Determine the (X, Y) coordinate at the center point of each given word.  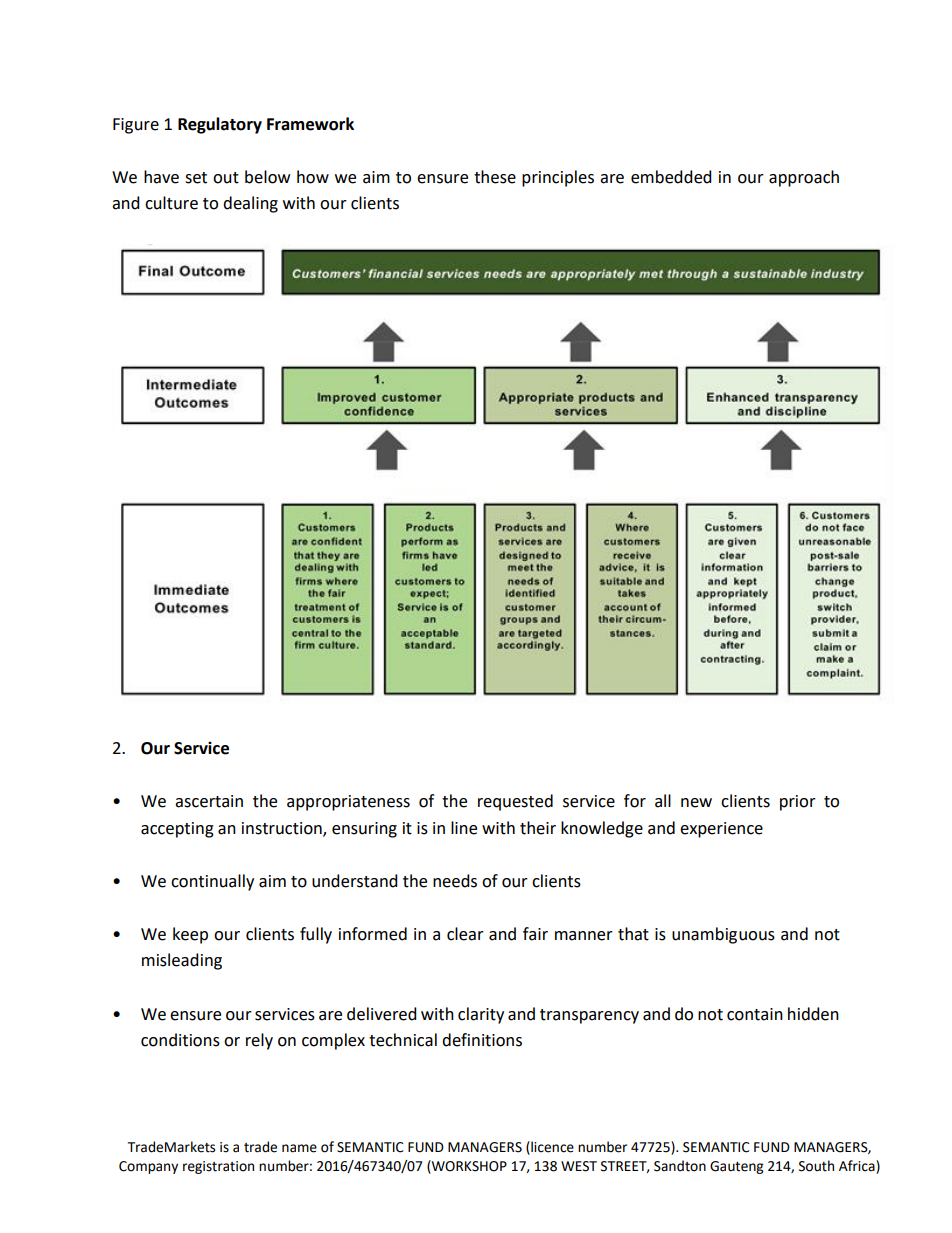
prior (798, 803)
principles (558, 178)
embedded (671, 177)
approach (804, 178)
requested (515, 802)
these (495, 177)
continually (212, 882)
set (196, 178)
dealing (250, 204)
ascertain (209, 801)
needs (455, 881)
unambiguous (723, 935)
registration (218, 1167)
